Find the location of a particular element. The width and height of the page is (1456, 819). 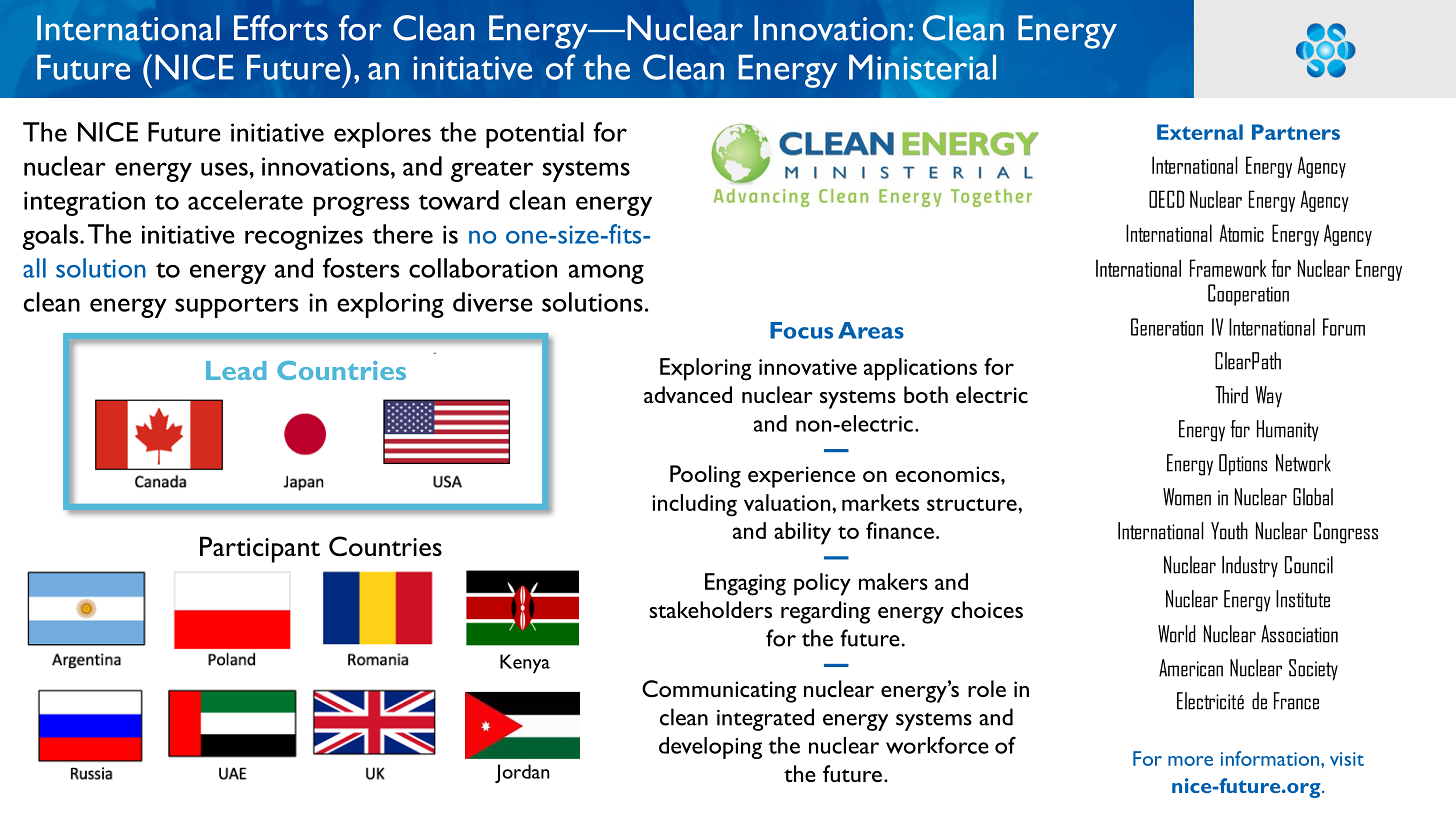

Ministerial is located at coordinates (922, 67).
